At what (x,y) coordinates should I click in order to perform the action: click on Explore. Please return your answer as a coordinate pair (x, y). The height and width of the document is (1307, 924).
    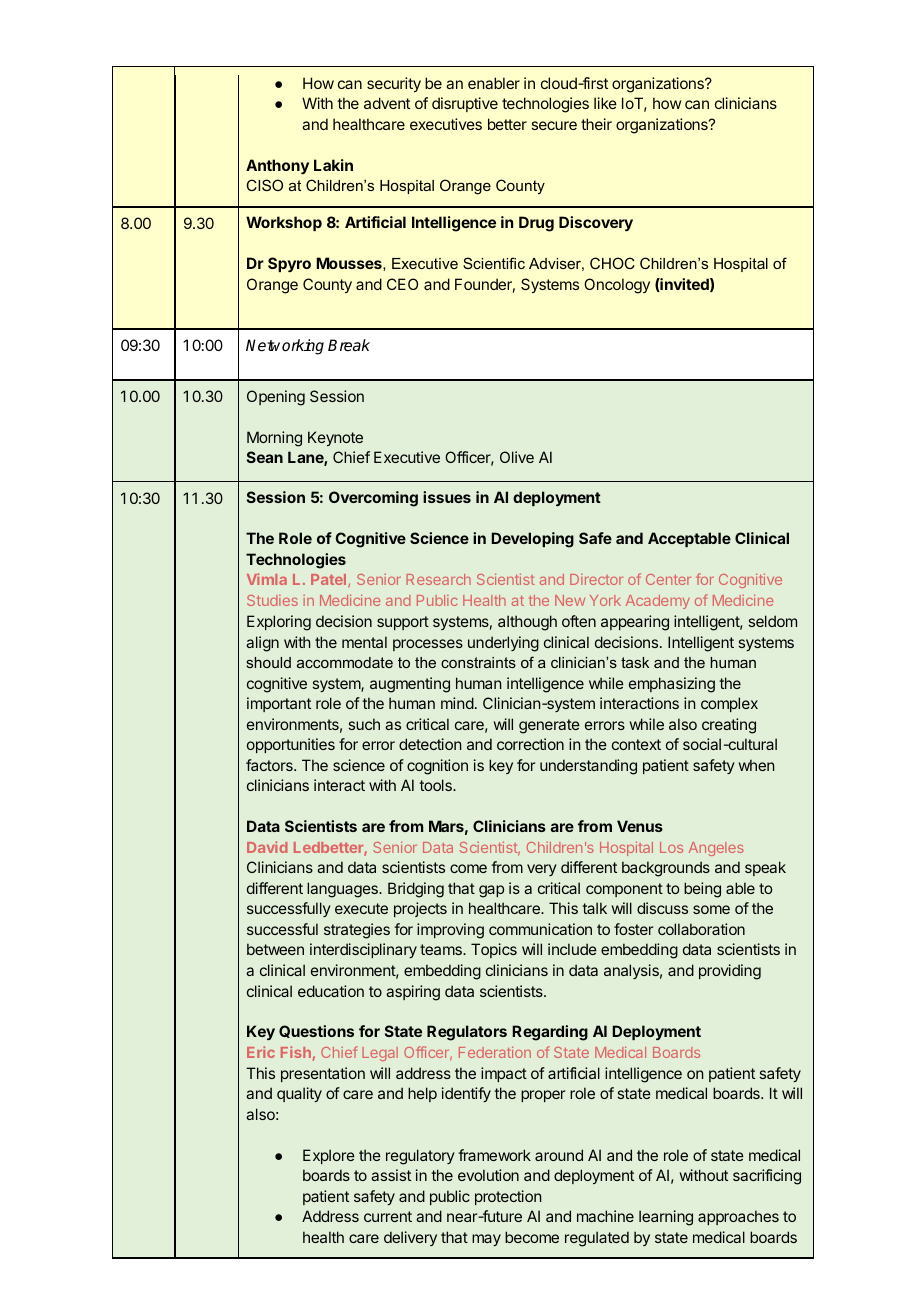
    Looking at the image, I should click on (329, 1156).
